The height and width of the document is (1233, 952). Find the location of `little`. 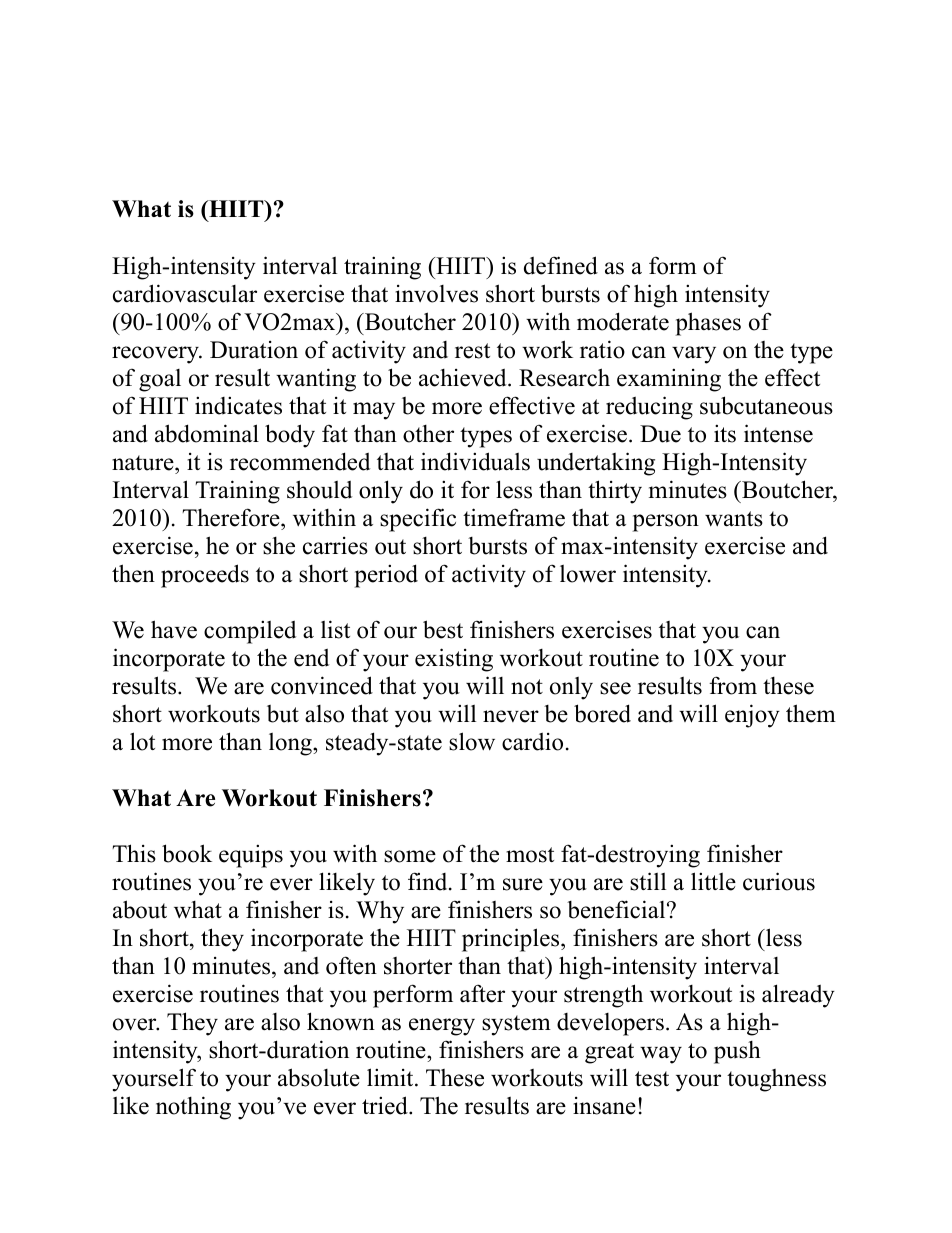

little is located at coordinates (713, 881).
